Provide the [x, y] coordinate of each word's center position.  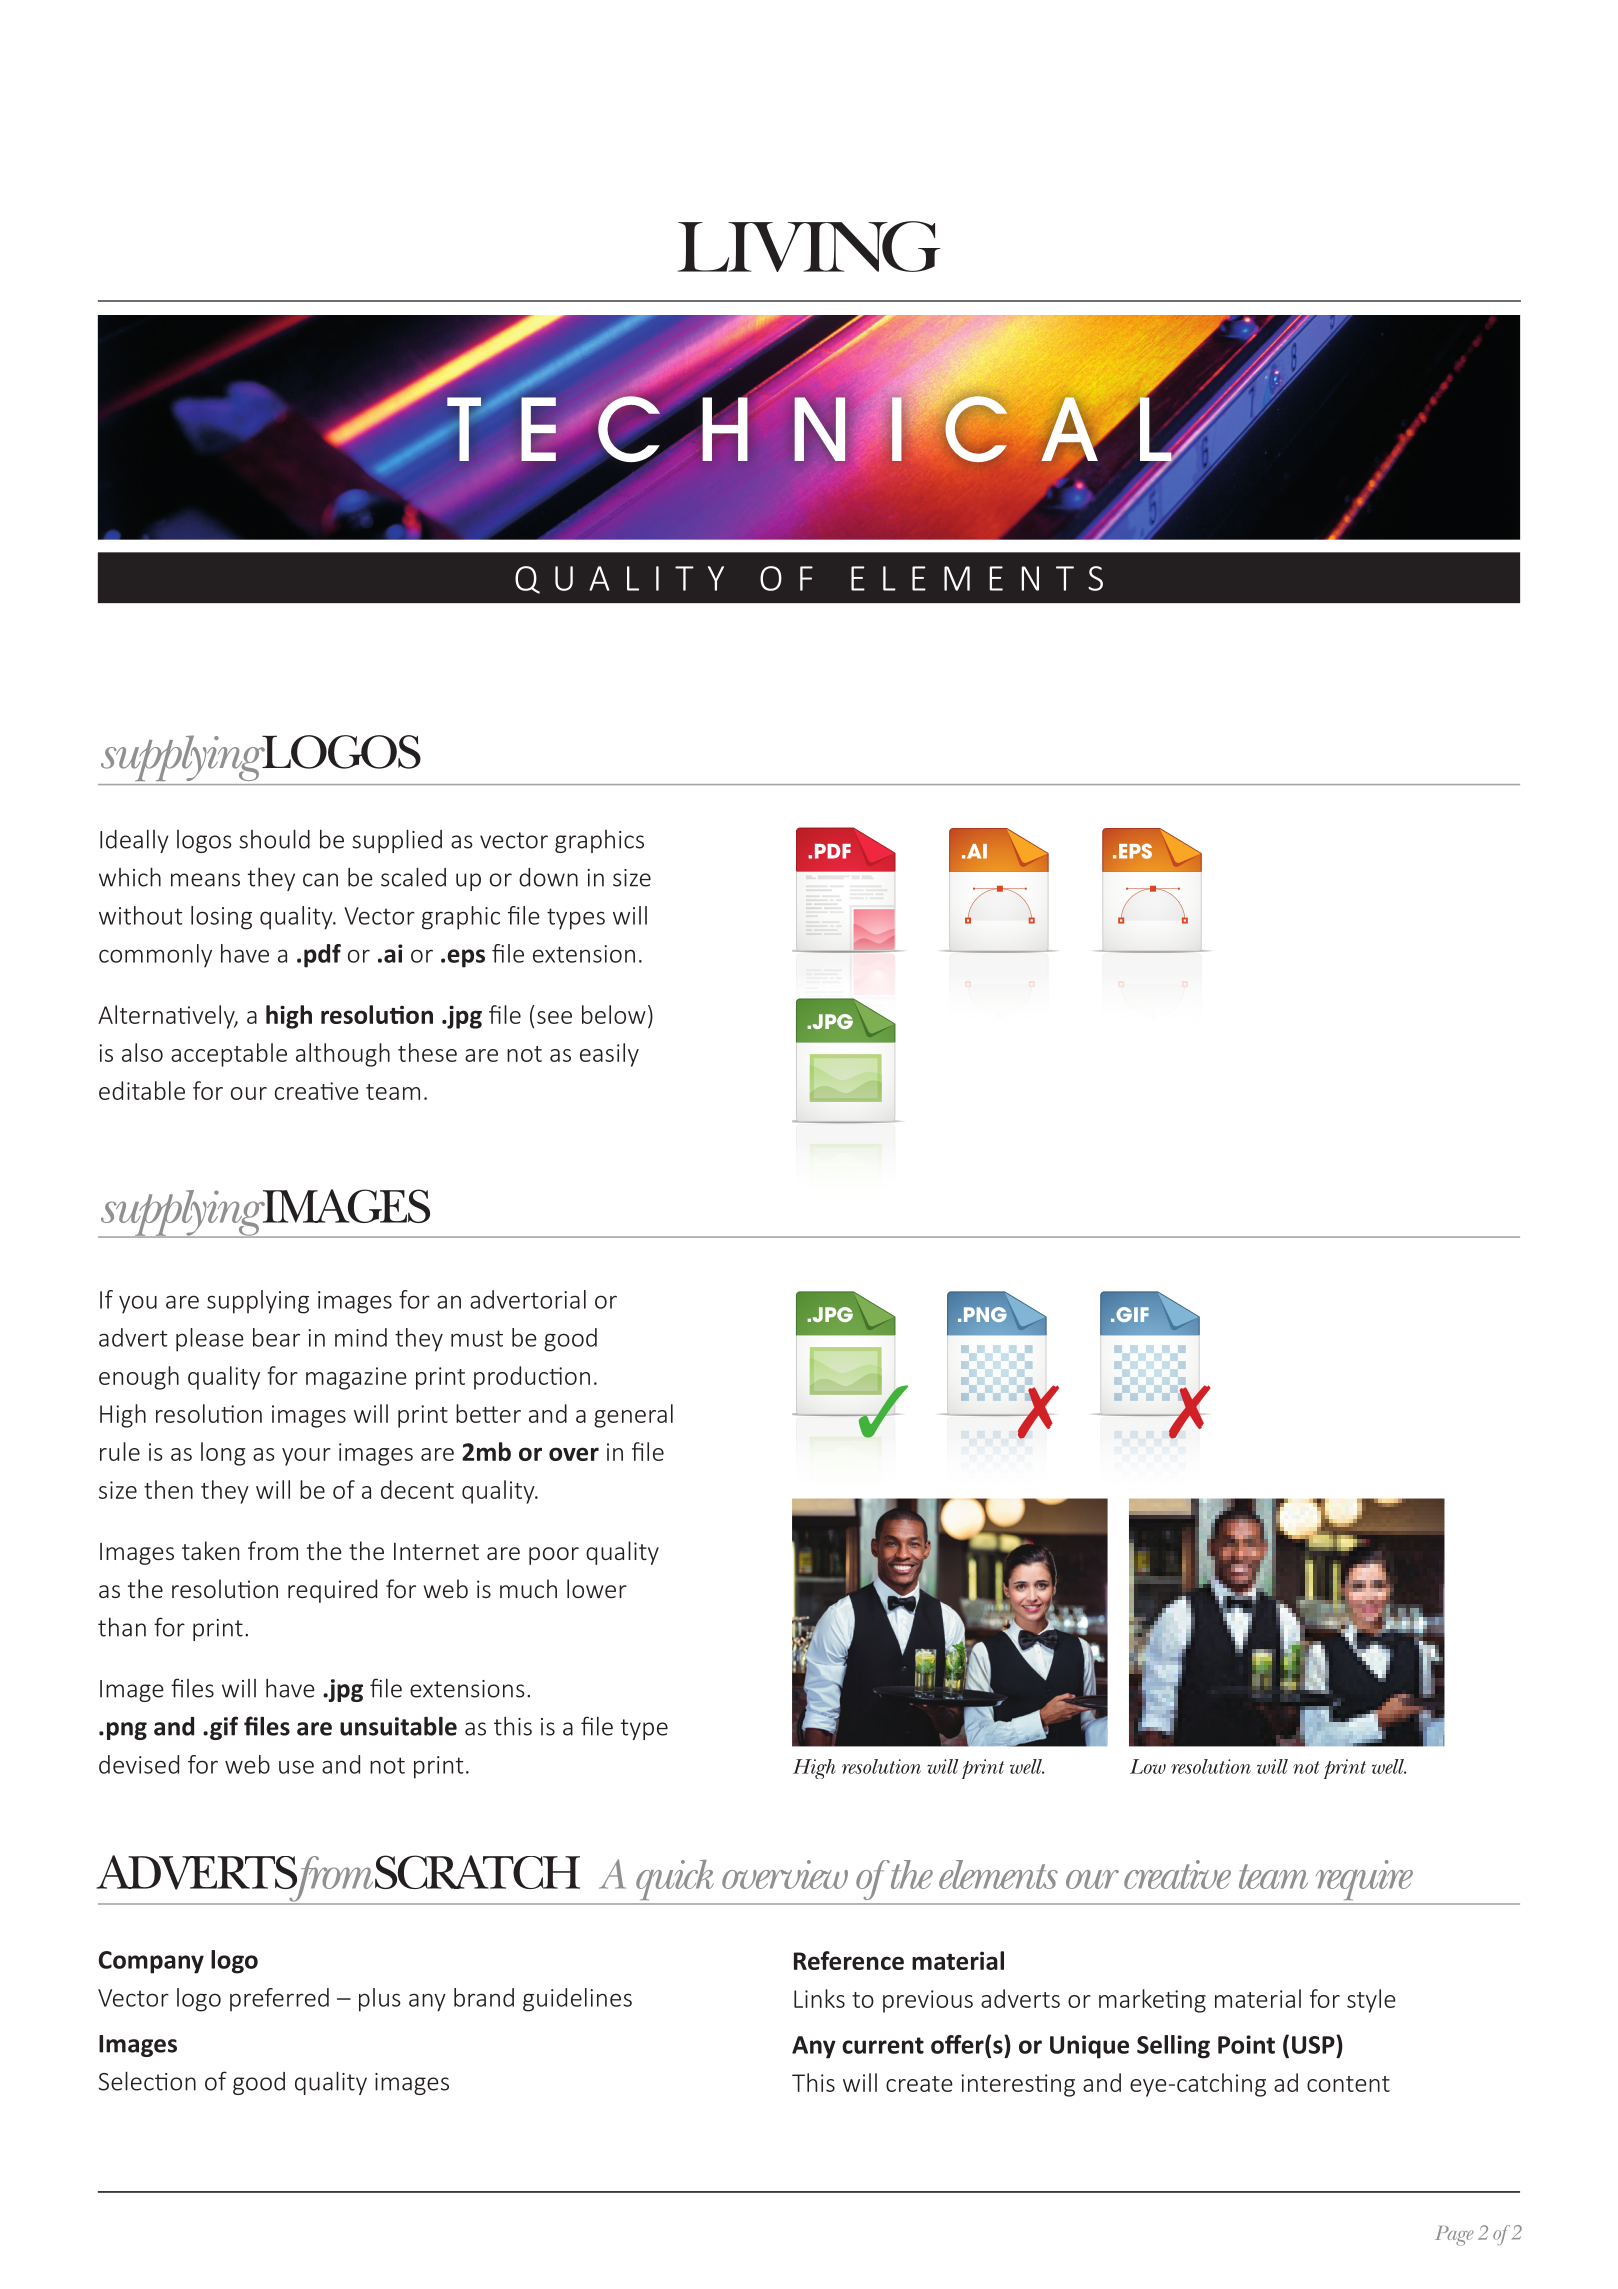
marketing [1152, 2001]
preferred [279, 2000]
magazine [356, 1378]
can [320, 880]
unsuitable [398, 1726]
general [633, 1416]
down [548, 877]
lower [597, 1588]
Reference [849, 1960]
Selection [147, 2081]
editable [142, 1090]
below [614, 1014]
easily [609, 1055]
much [528, 1588]
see [554, 1017]
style [1371, 2001]
